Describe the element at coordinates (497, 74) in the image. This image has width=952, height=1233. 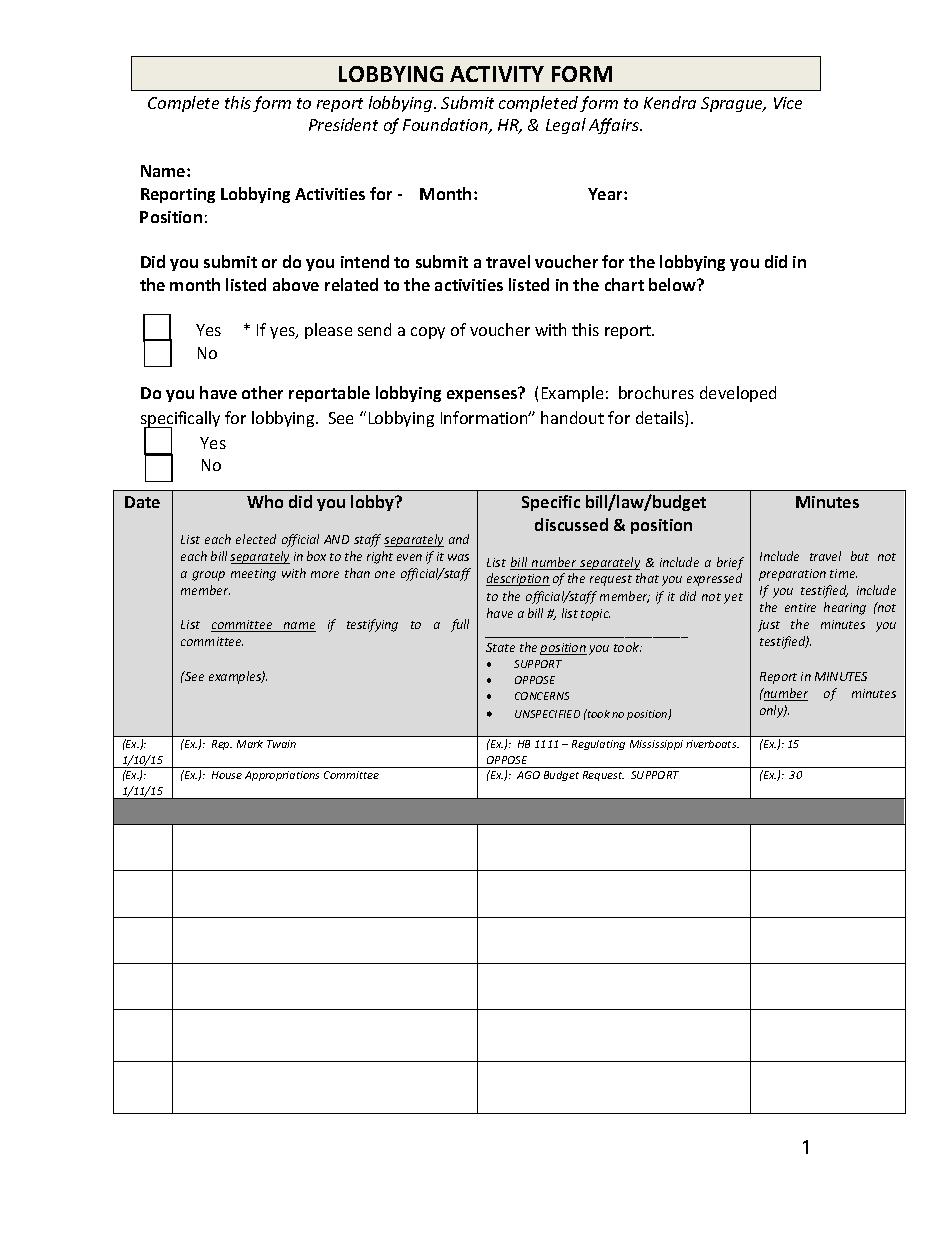
I see `ACTIVITY` at that location.
